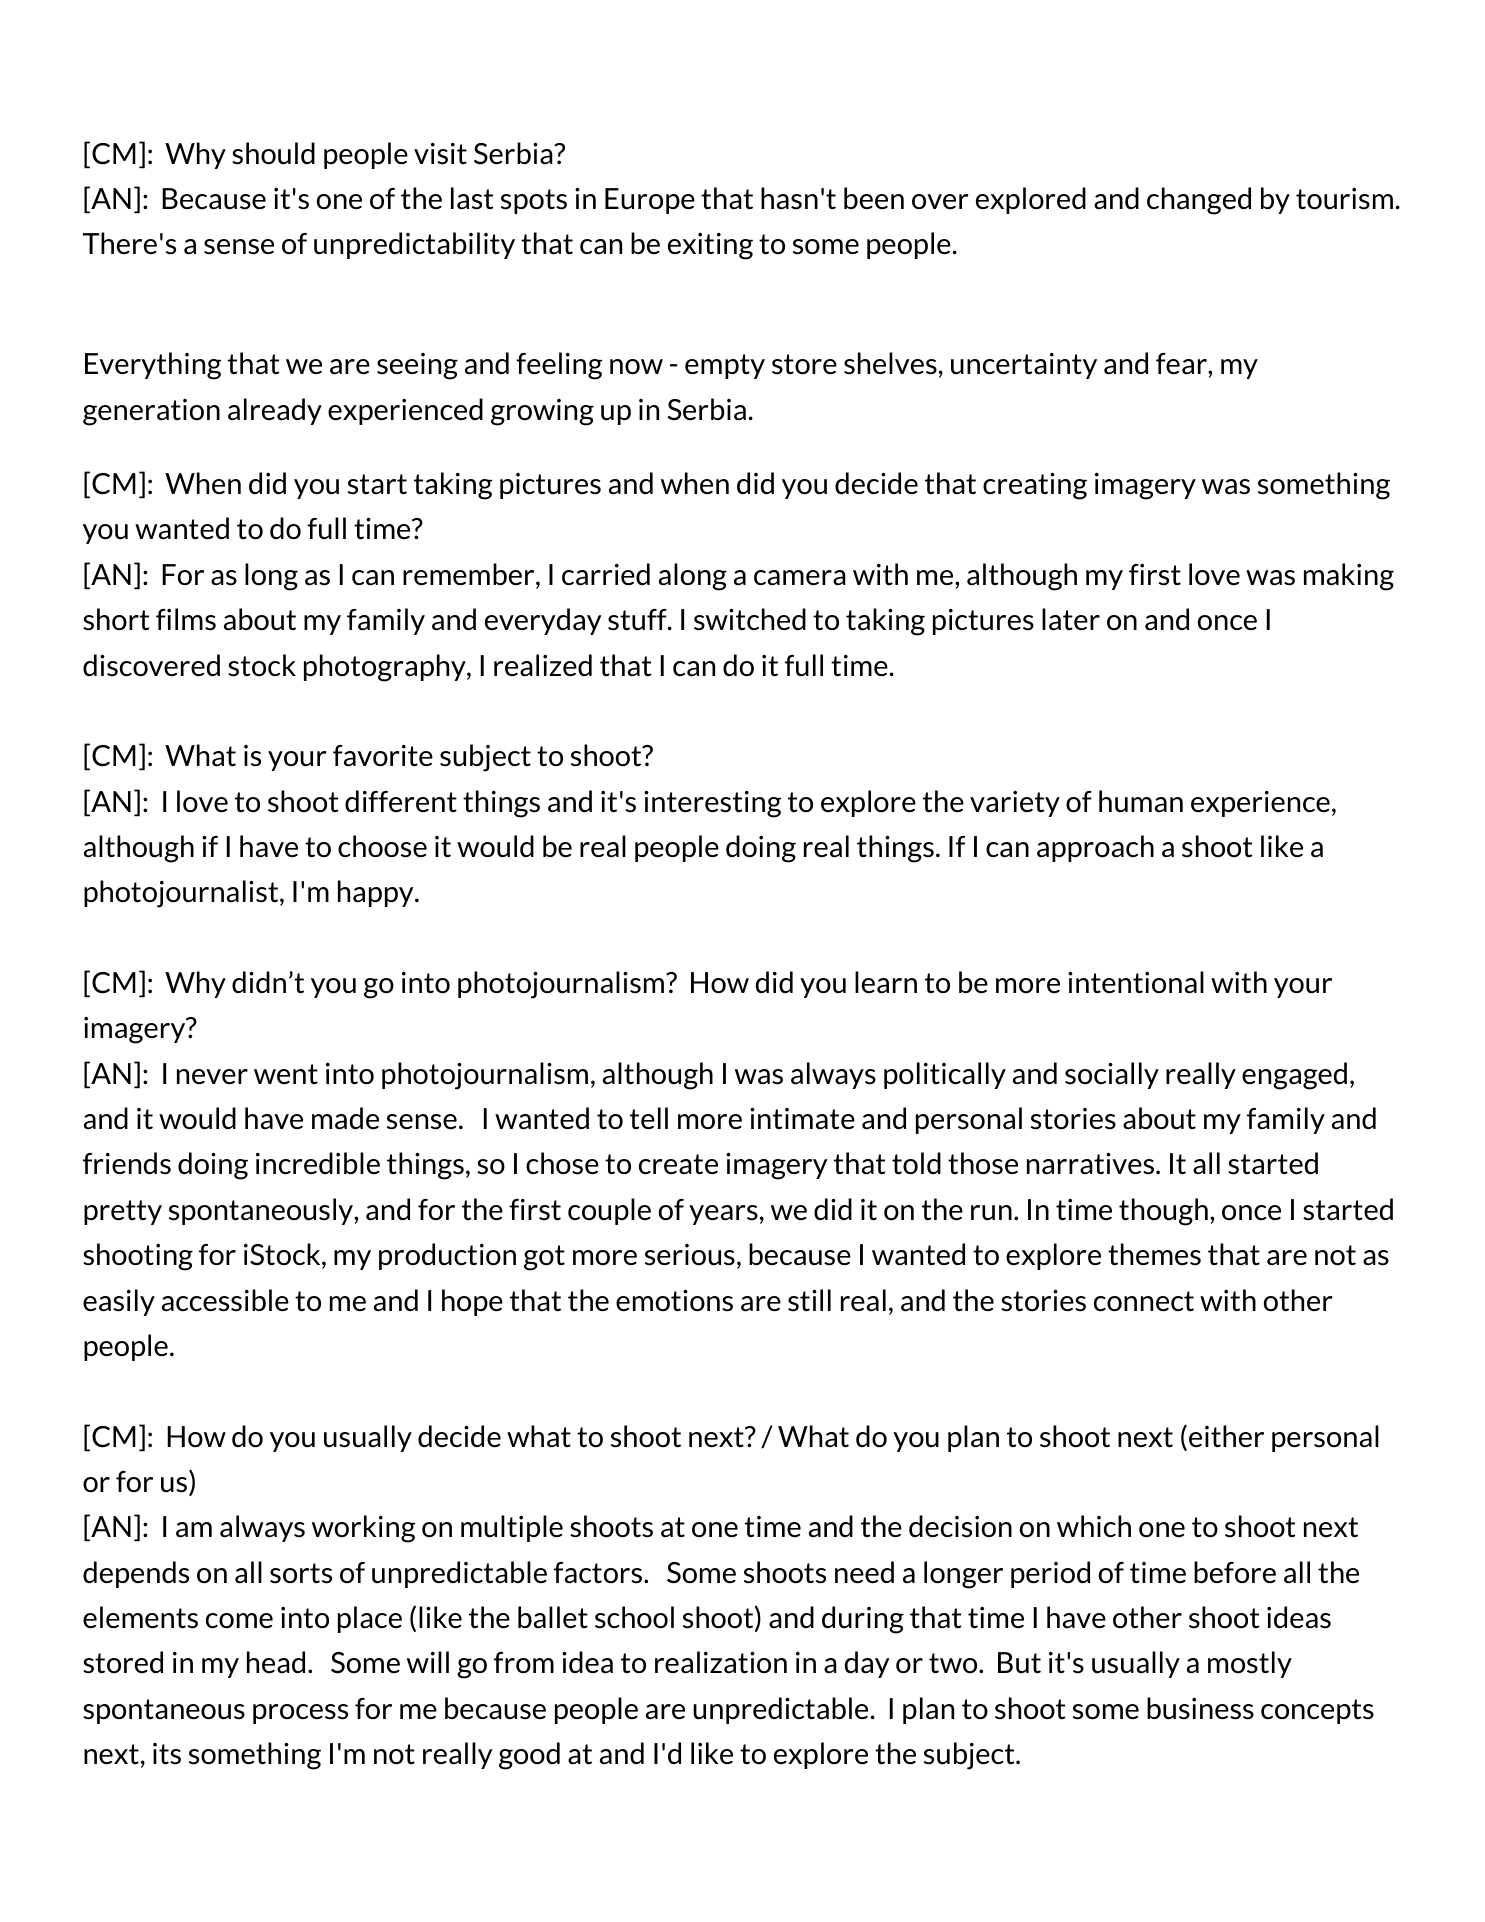  Describe the element at coordinates (1199, 201) in the document. I see `changed` at that location.
